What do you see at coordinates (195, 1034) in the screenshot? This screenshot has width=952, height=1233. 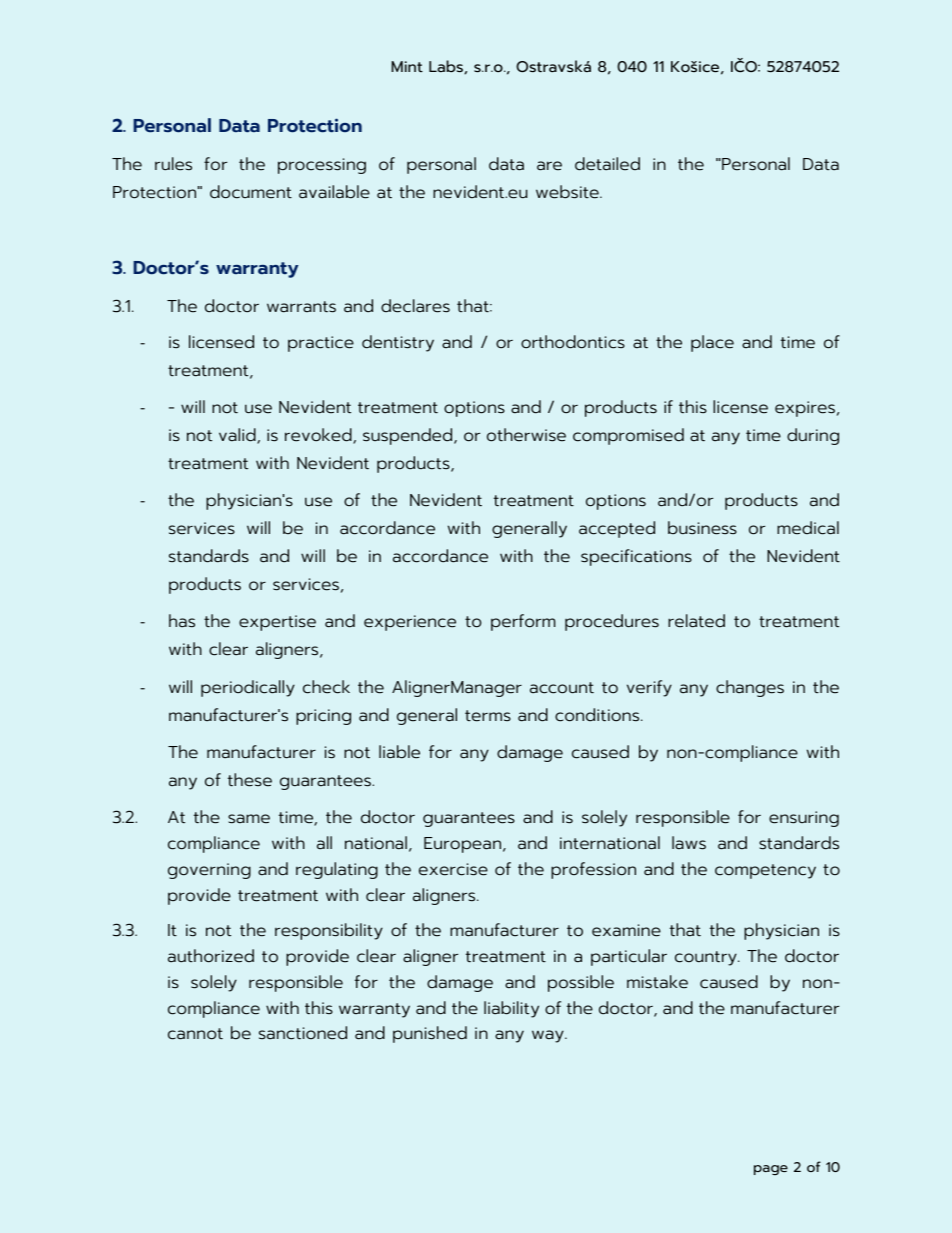 I see `cannot` at bounding box center [195, 1034].
